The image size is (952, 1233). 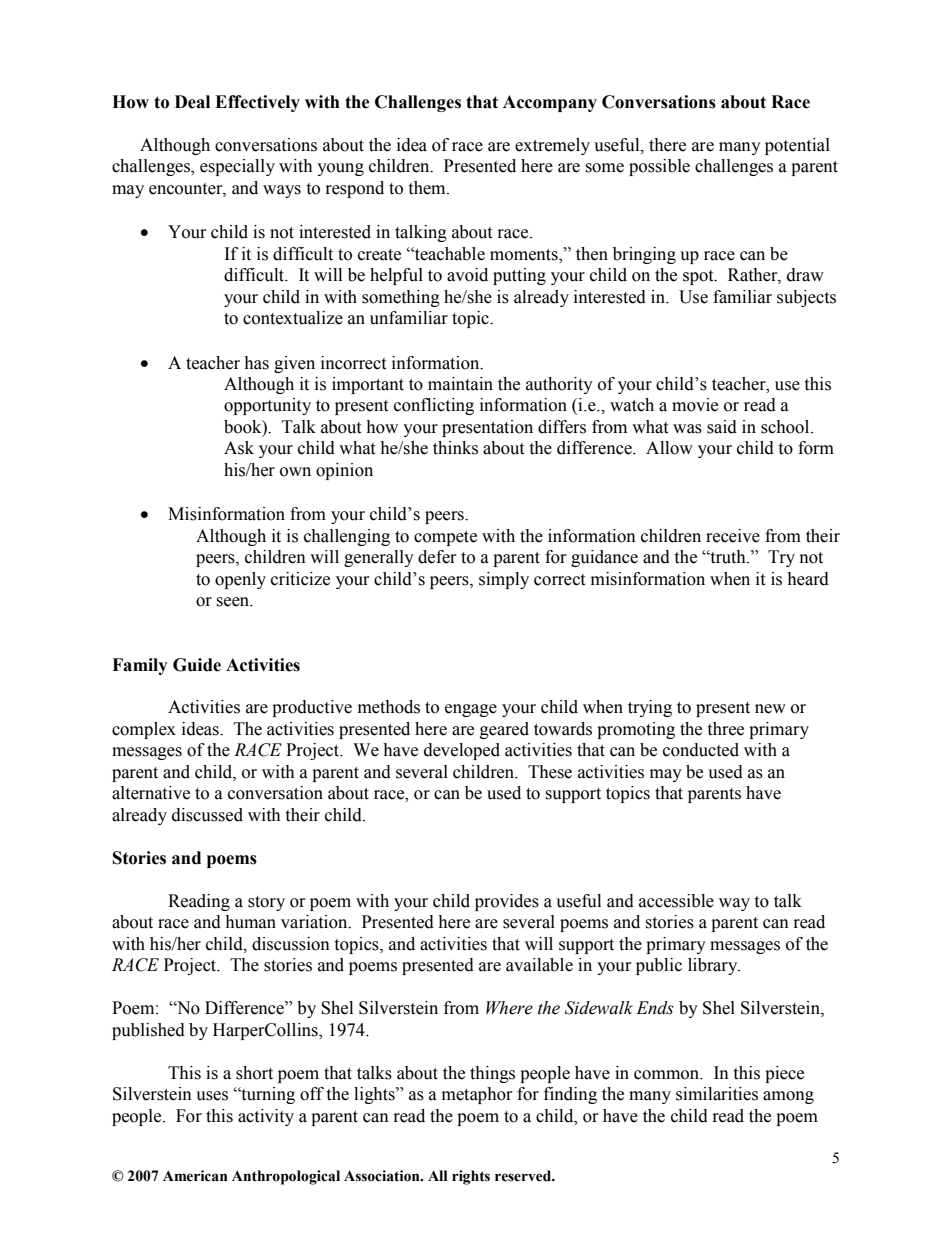 I want to click on American, so click(x=195, y=1176).
